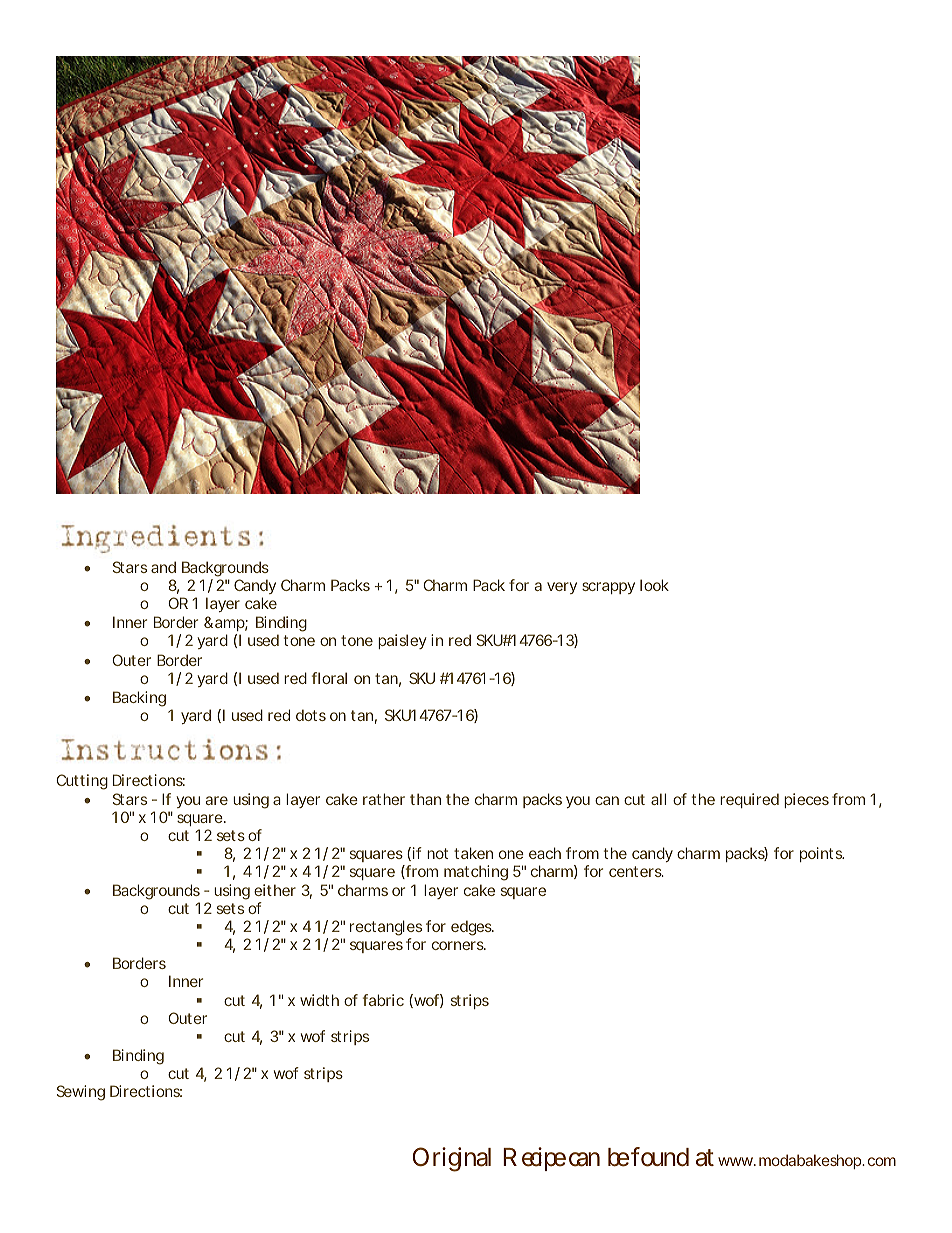 The height and width of the screenshot is (1233, 952). Describe the element at coordinates (654, 585) in the screenshot. I see `look` at that location.
